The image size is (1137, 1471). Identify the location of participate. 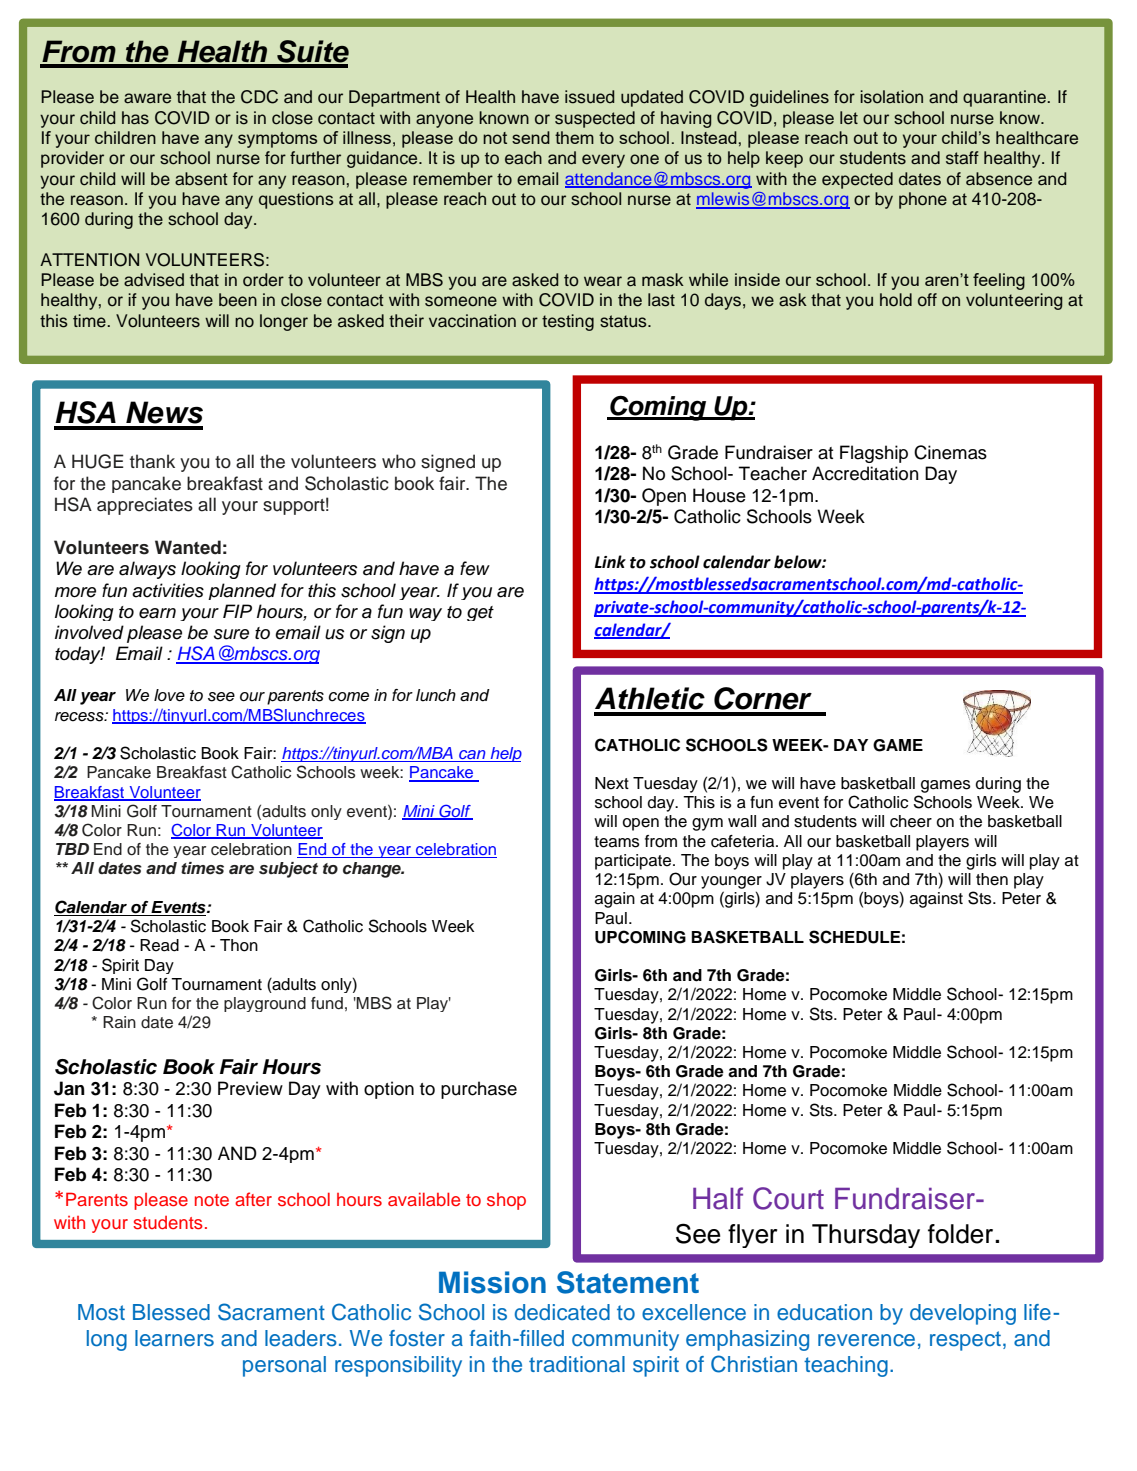
(634, 862).
